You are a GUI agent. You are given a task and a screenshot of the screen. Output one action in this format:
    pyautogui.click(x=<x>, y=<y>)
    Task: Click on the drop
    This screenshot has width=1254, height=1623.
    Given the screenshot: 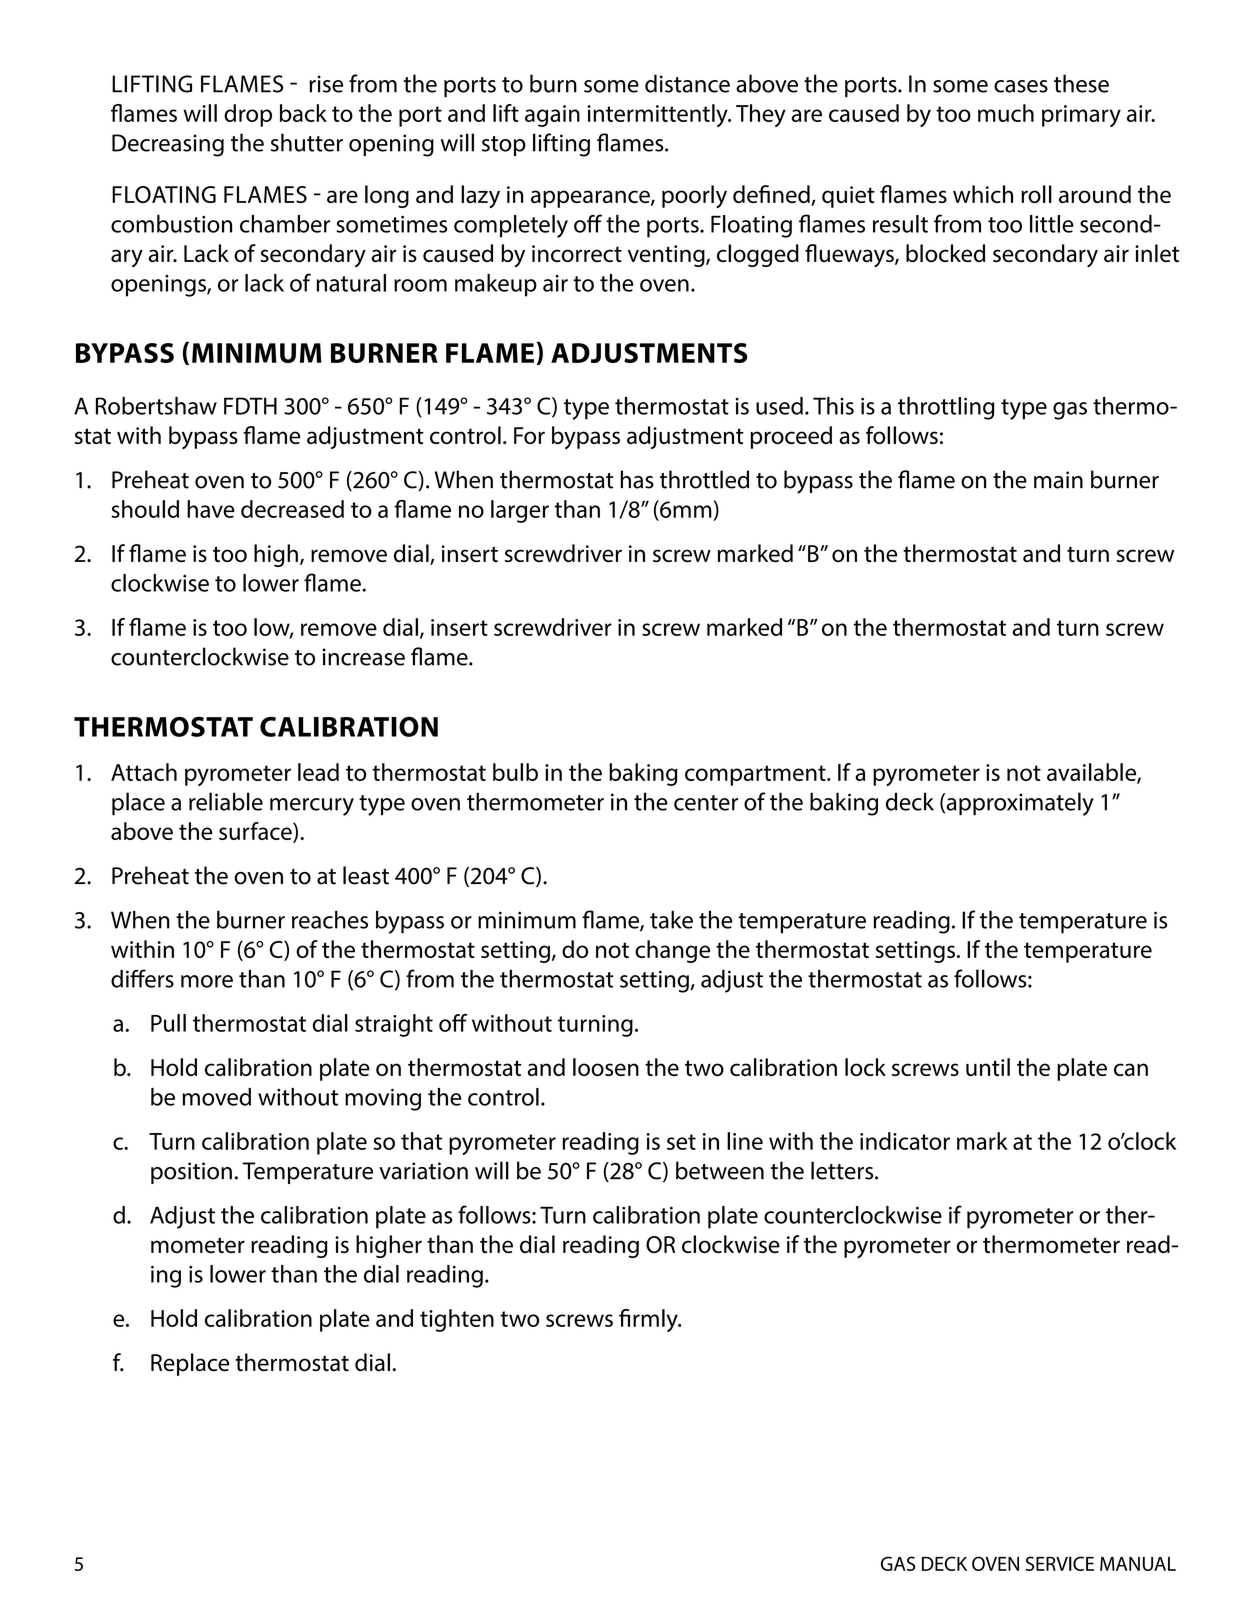 What is the action you would take?
    pyautogui.click(x=248, y=115)
